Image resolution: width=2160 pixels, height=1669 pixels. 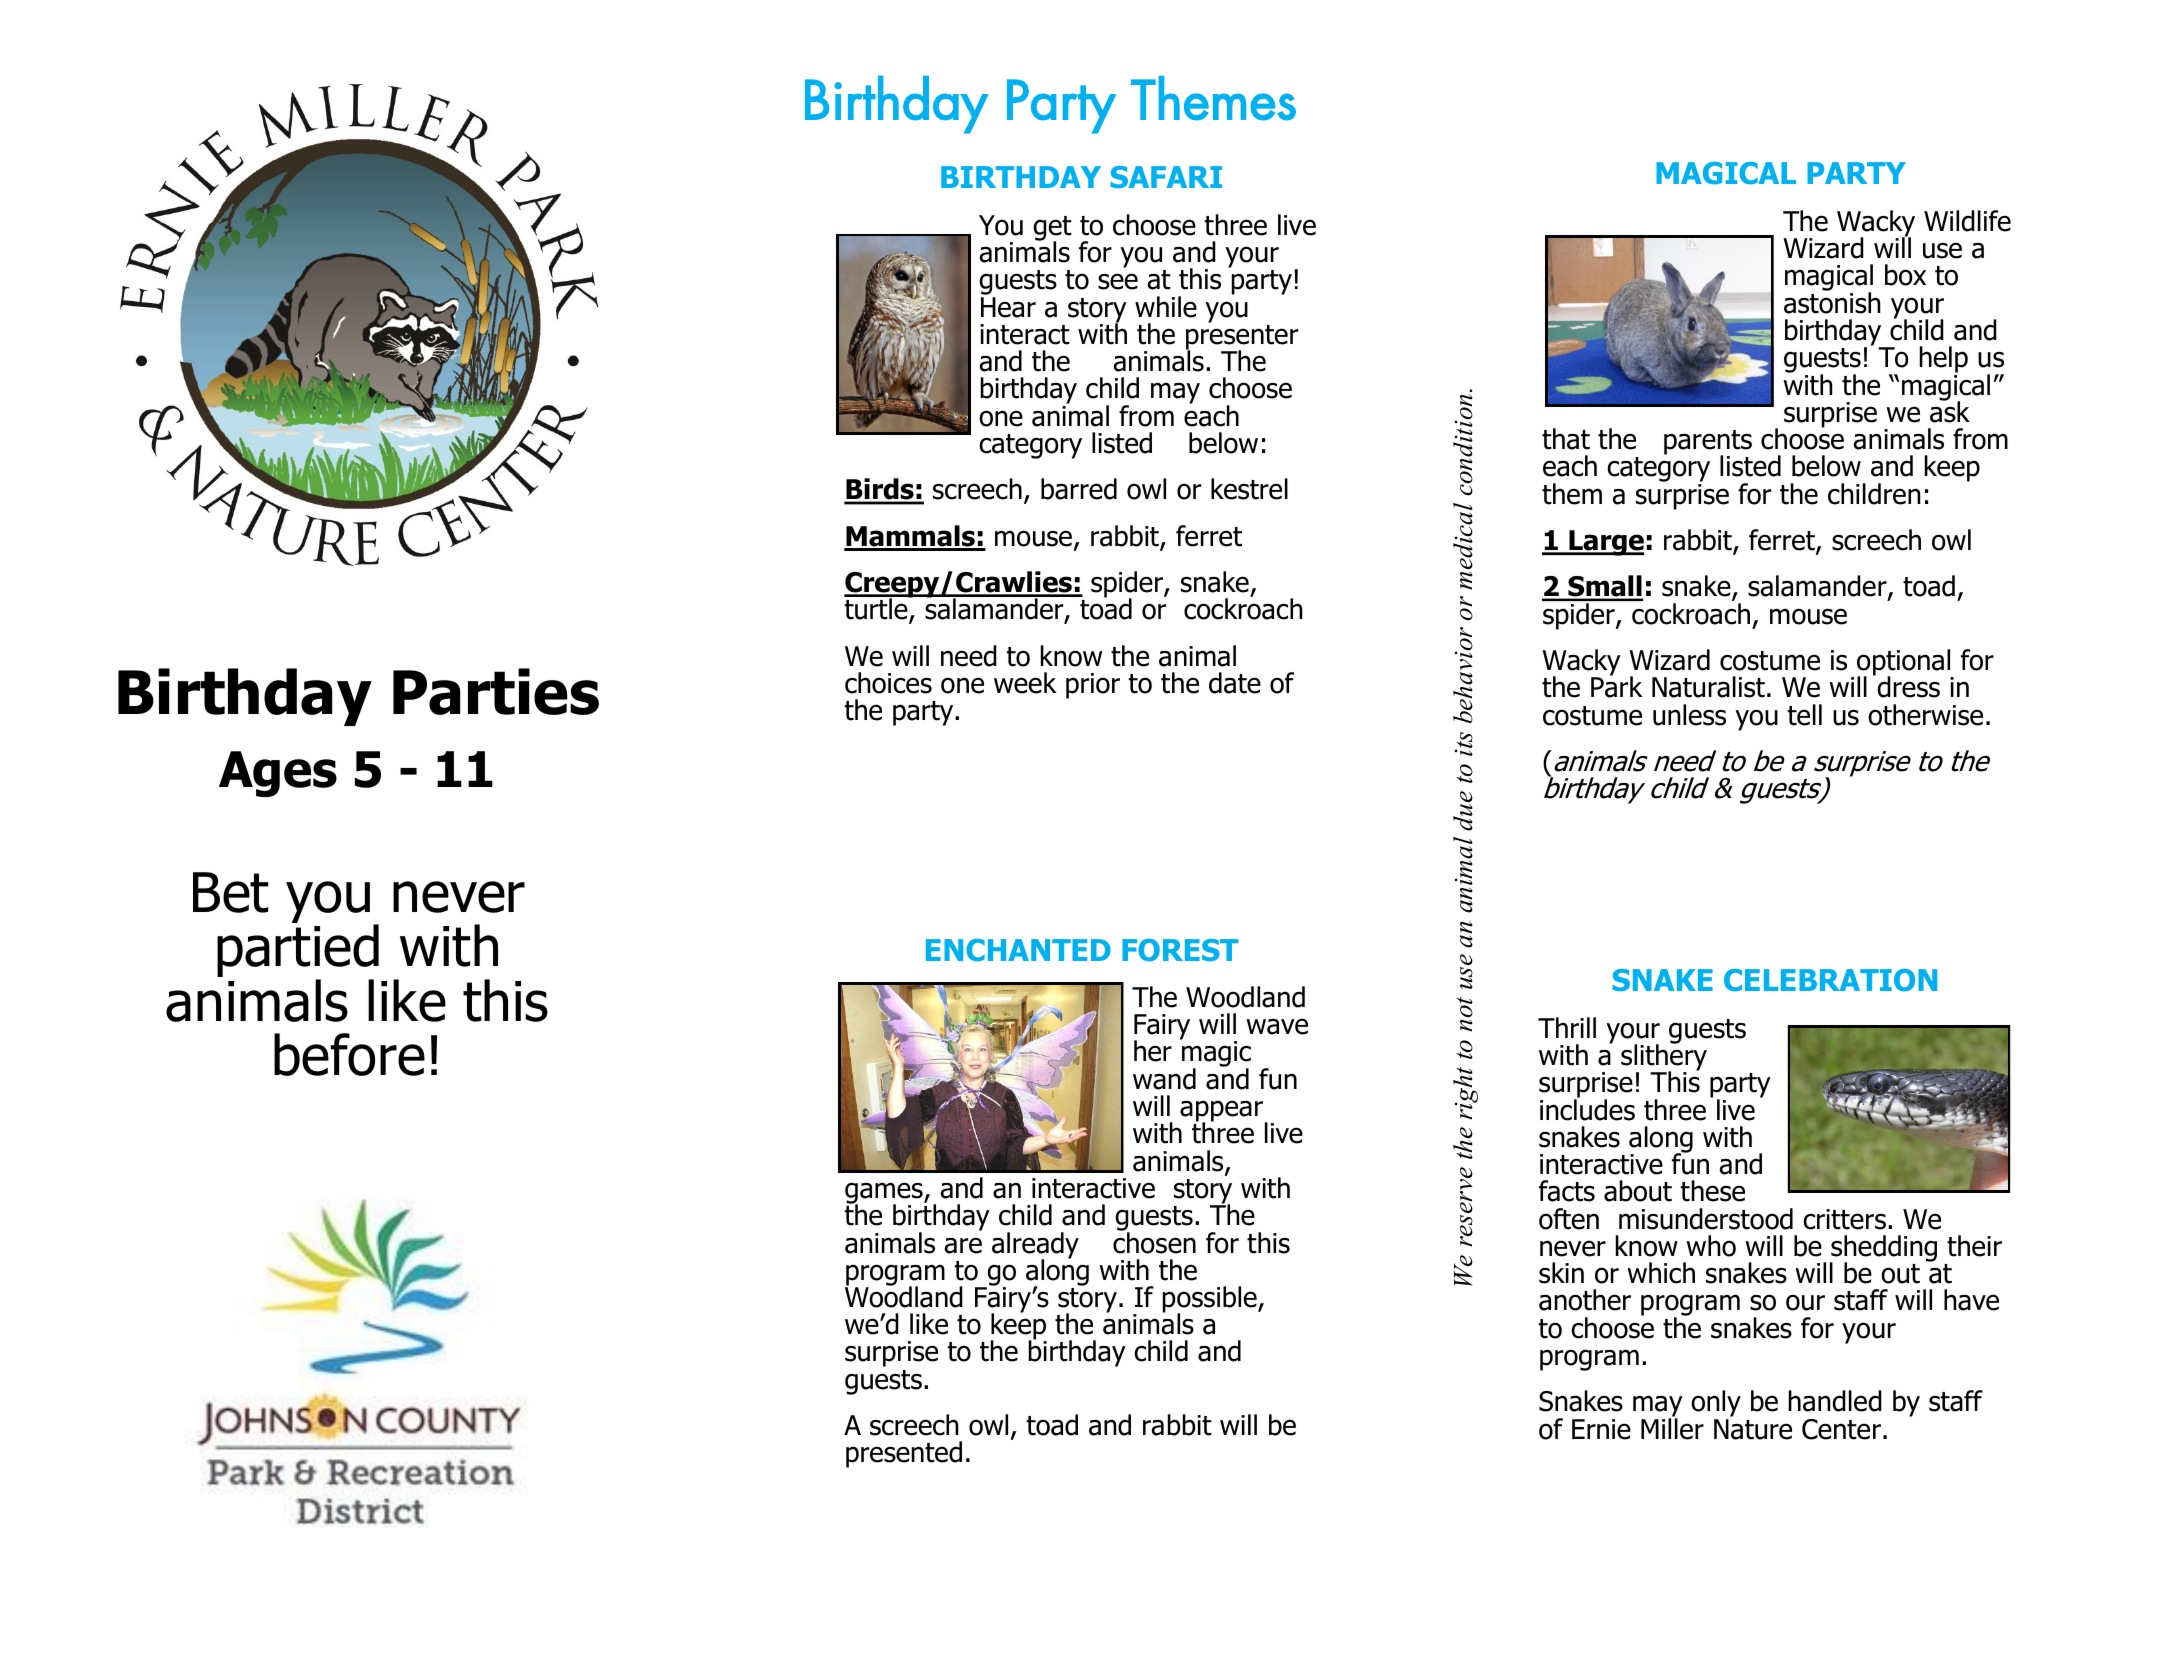 What do you see at coordinates (904, 1454) in the screenshot?
I see `presented` at bounding box center [904, 1454].
